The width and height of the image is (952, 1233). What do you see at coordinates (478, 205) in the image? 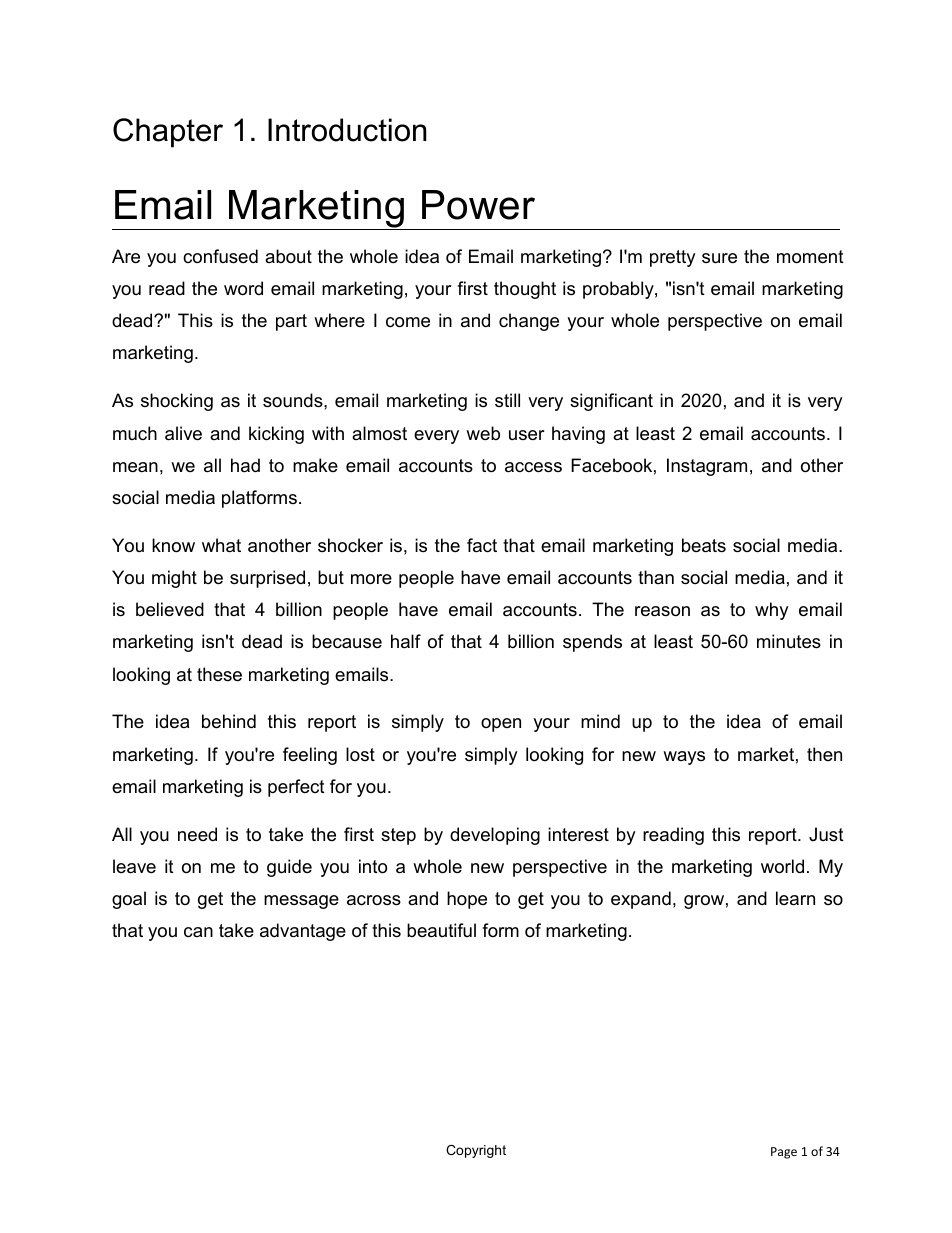
I see `Power` at bounding box center [478, 205].
